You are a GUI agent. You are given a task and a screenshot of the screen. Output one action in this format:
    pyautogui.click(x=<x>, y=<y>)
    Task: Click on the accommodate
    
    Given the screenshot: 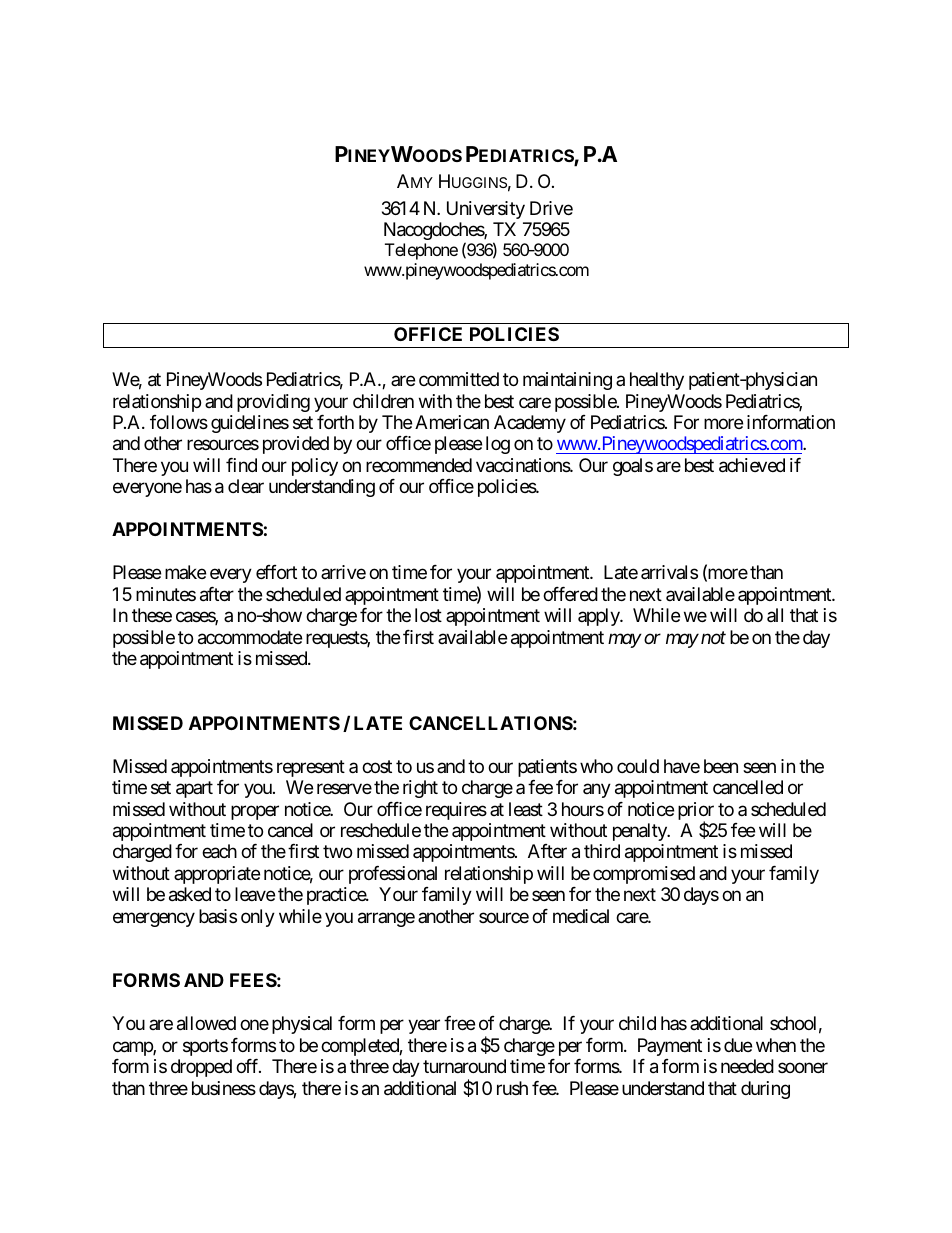 What is the action you would take?
    pyautogui.click(x=250, y=637)
